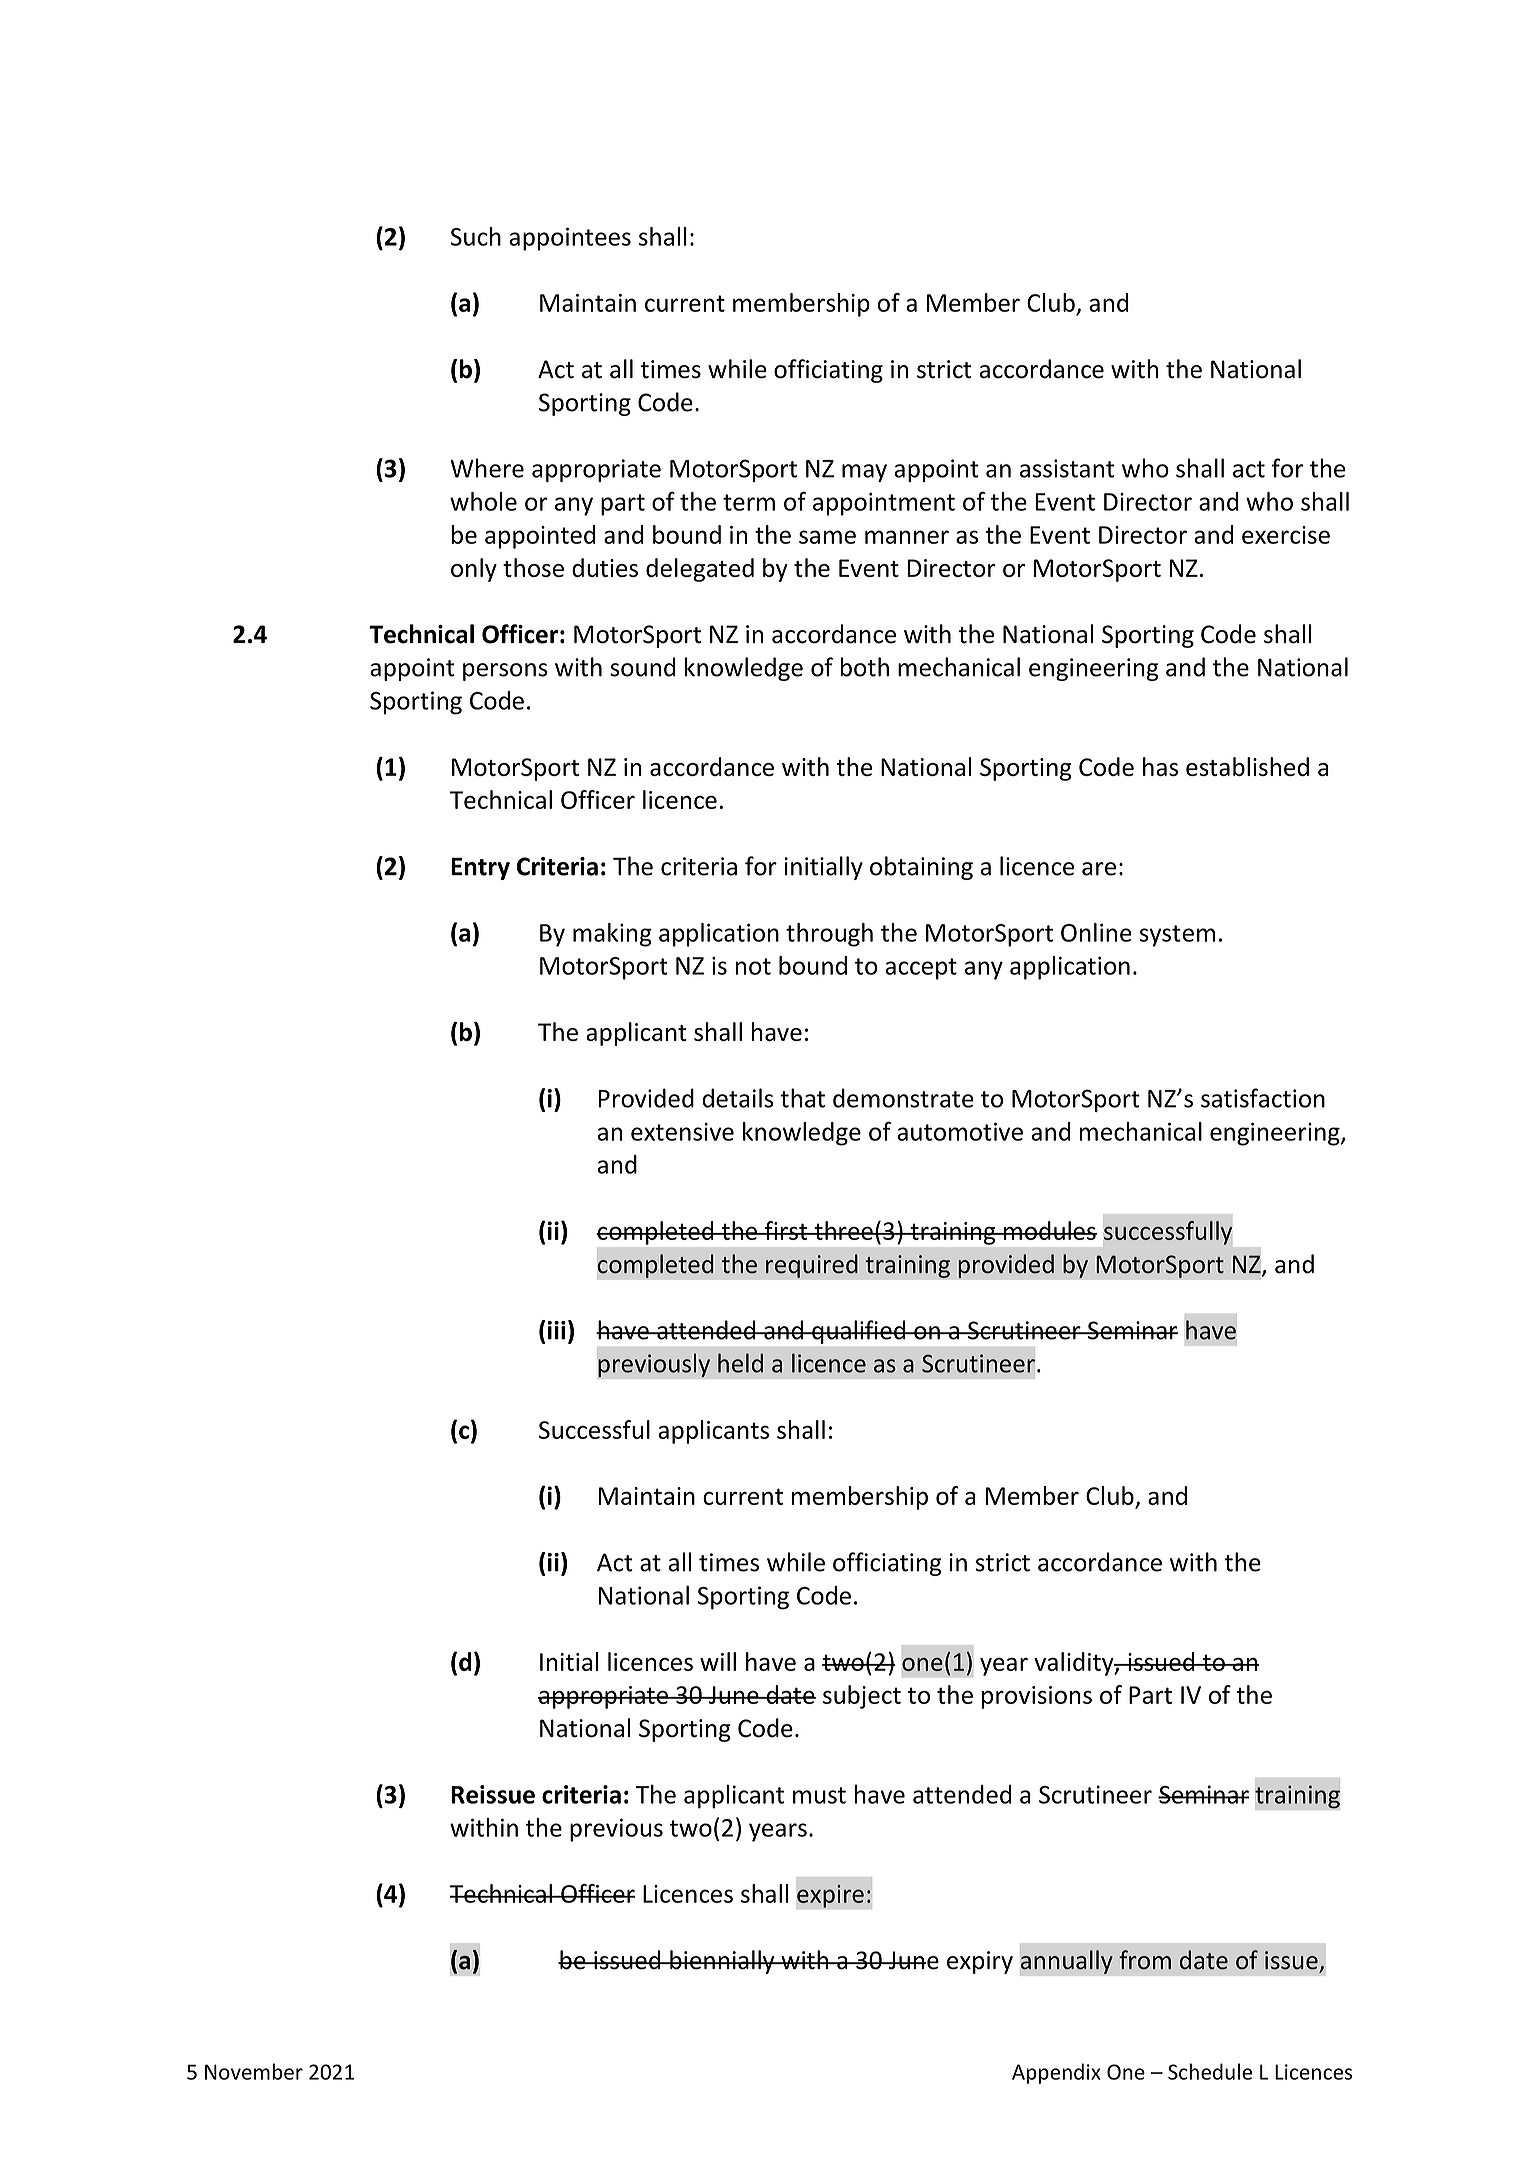 The height and width of the image is (2177, 1539). What do you see at coordinates (1263, 1098) in the image?
I see `satisfaction` at bounding box center [1263, 1098].
